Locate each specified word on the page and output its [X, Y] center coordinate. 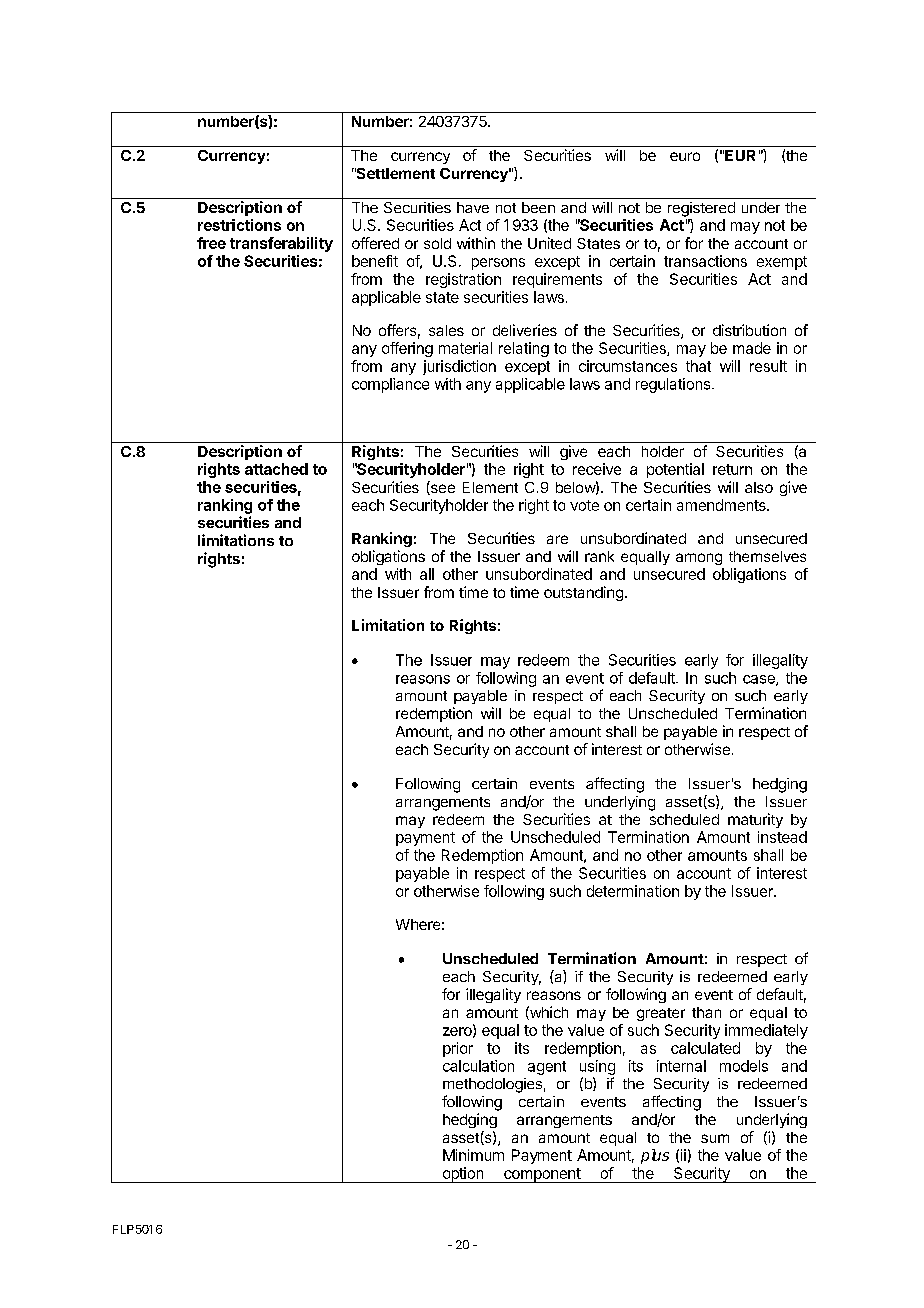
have [473, 207]
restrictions [239, 225]
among [699, 559]
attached [276, 469]
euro [685, 156]
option [462, 1175]
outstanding [583, 593]
